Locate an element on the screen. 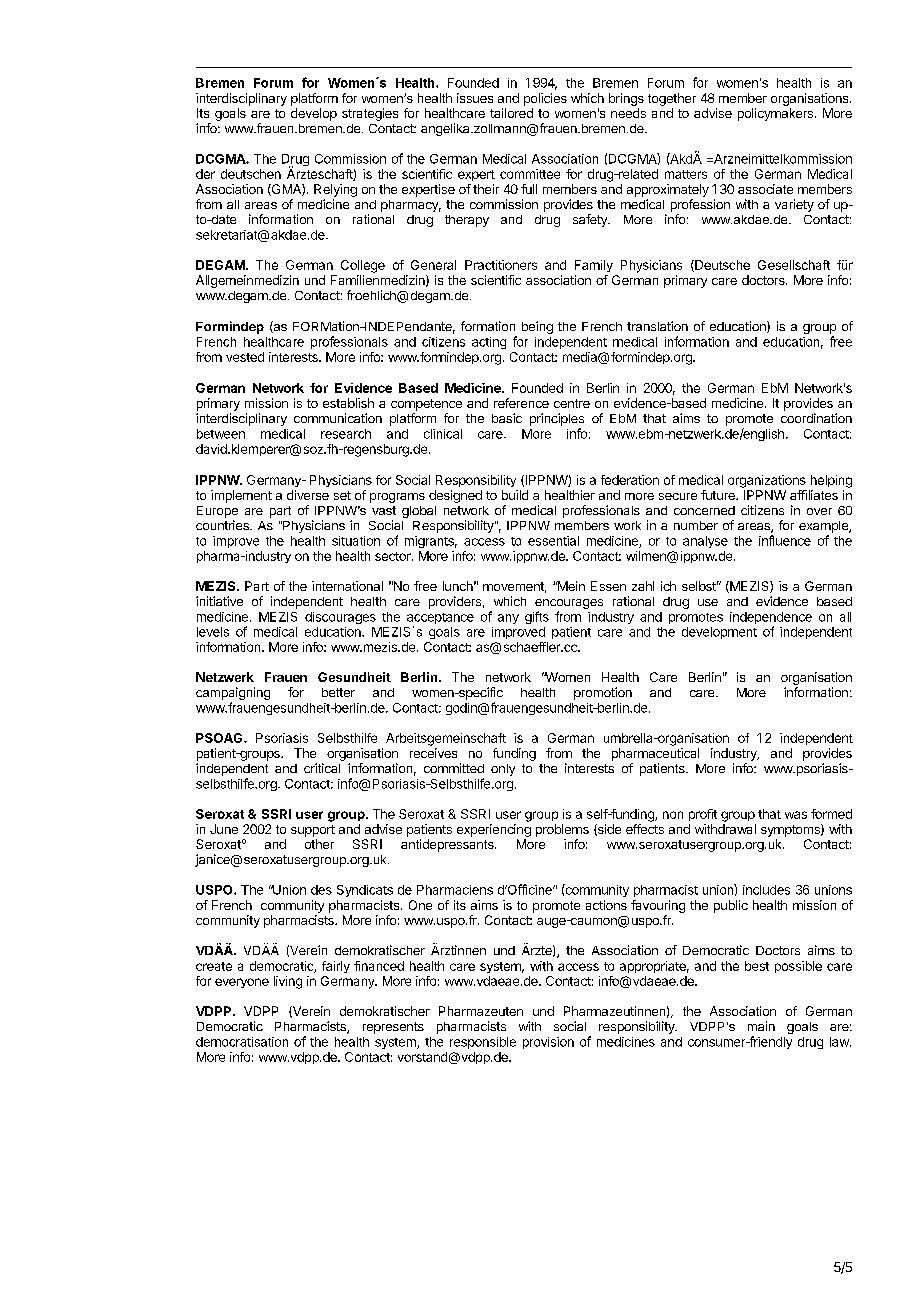 The image size is (924, 1308). organizations is located at coordinates (767, 481).
